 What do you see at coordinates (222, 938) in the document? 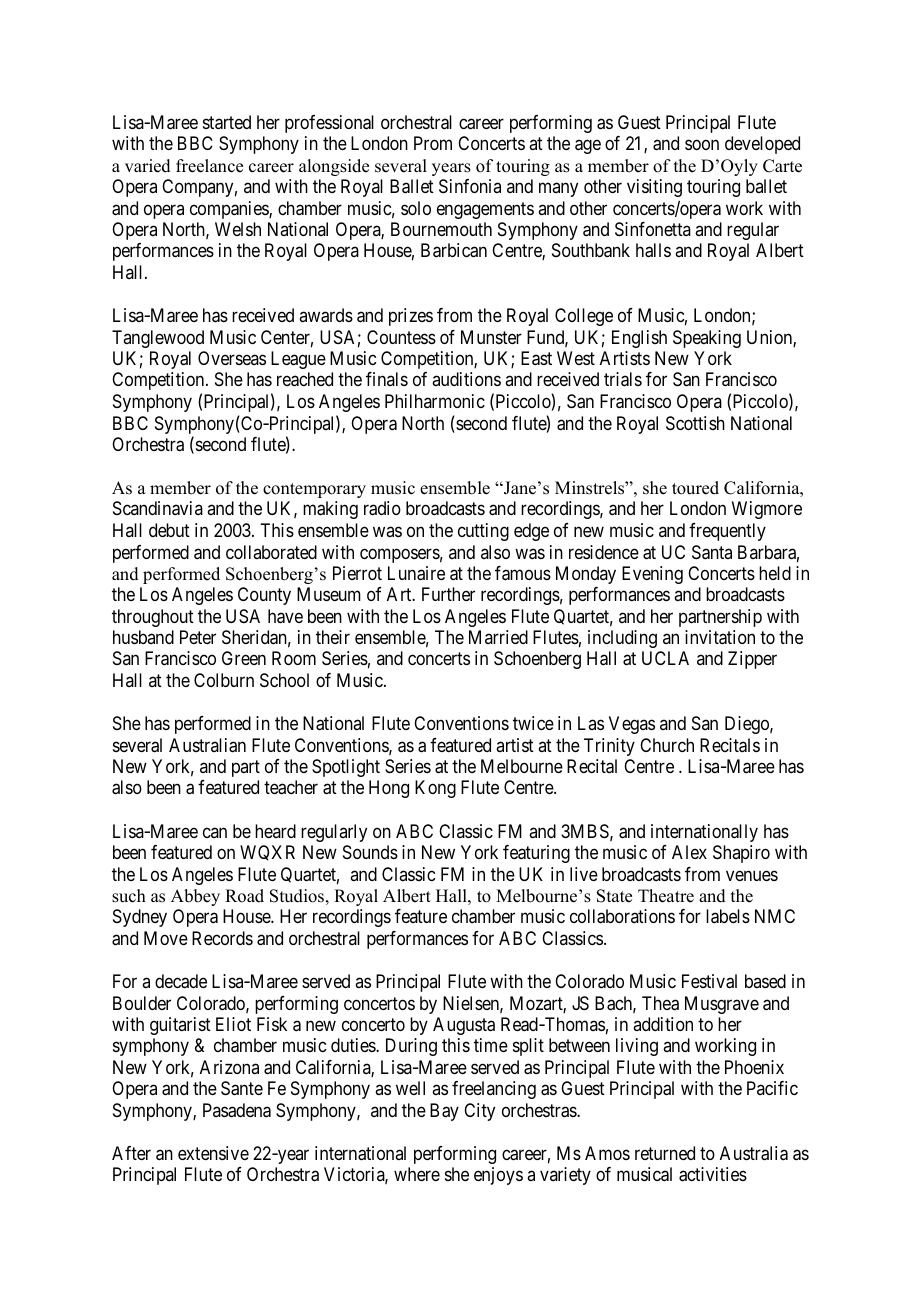
I see `Records` at bounding box center [222, 938].
